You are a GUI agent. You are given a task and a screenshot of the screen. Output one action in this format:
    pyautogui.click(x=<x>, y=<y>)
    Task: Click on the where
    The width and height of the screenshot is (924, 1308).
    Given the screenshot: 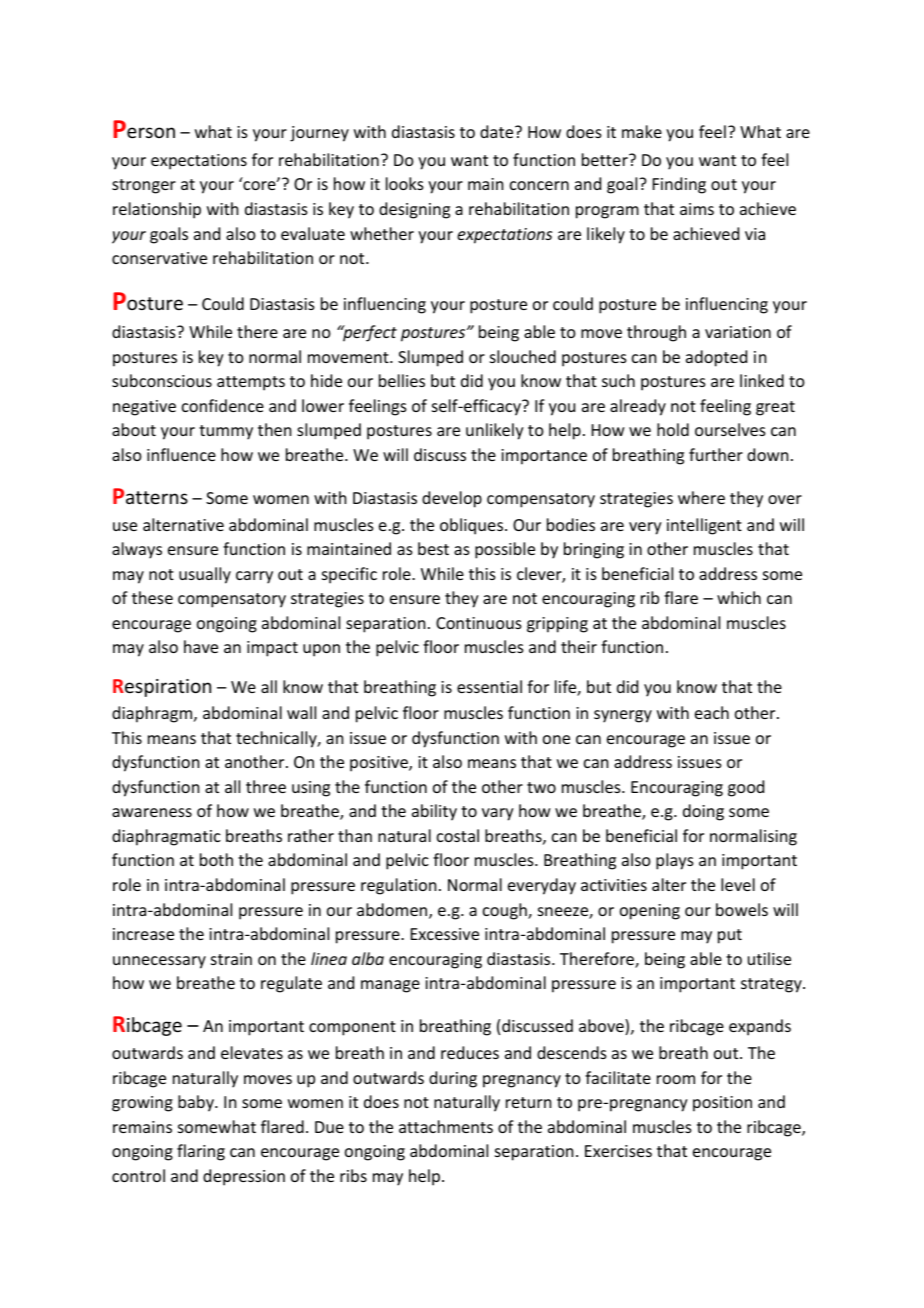 What is the action you would take?
    pyautogui.click(x=701, y=497)
